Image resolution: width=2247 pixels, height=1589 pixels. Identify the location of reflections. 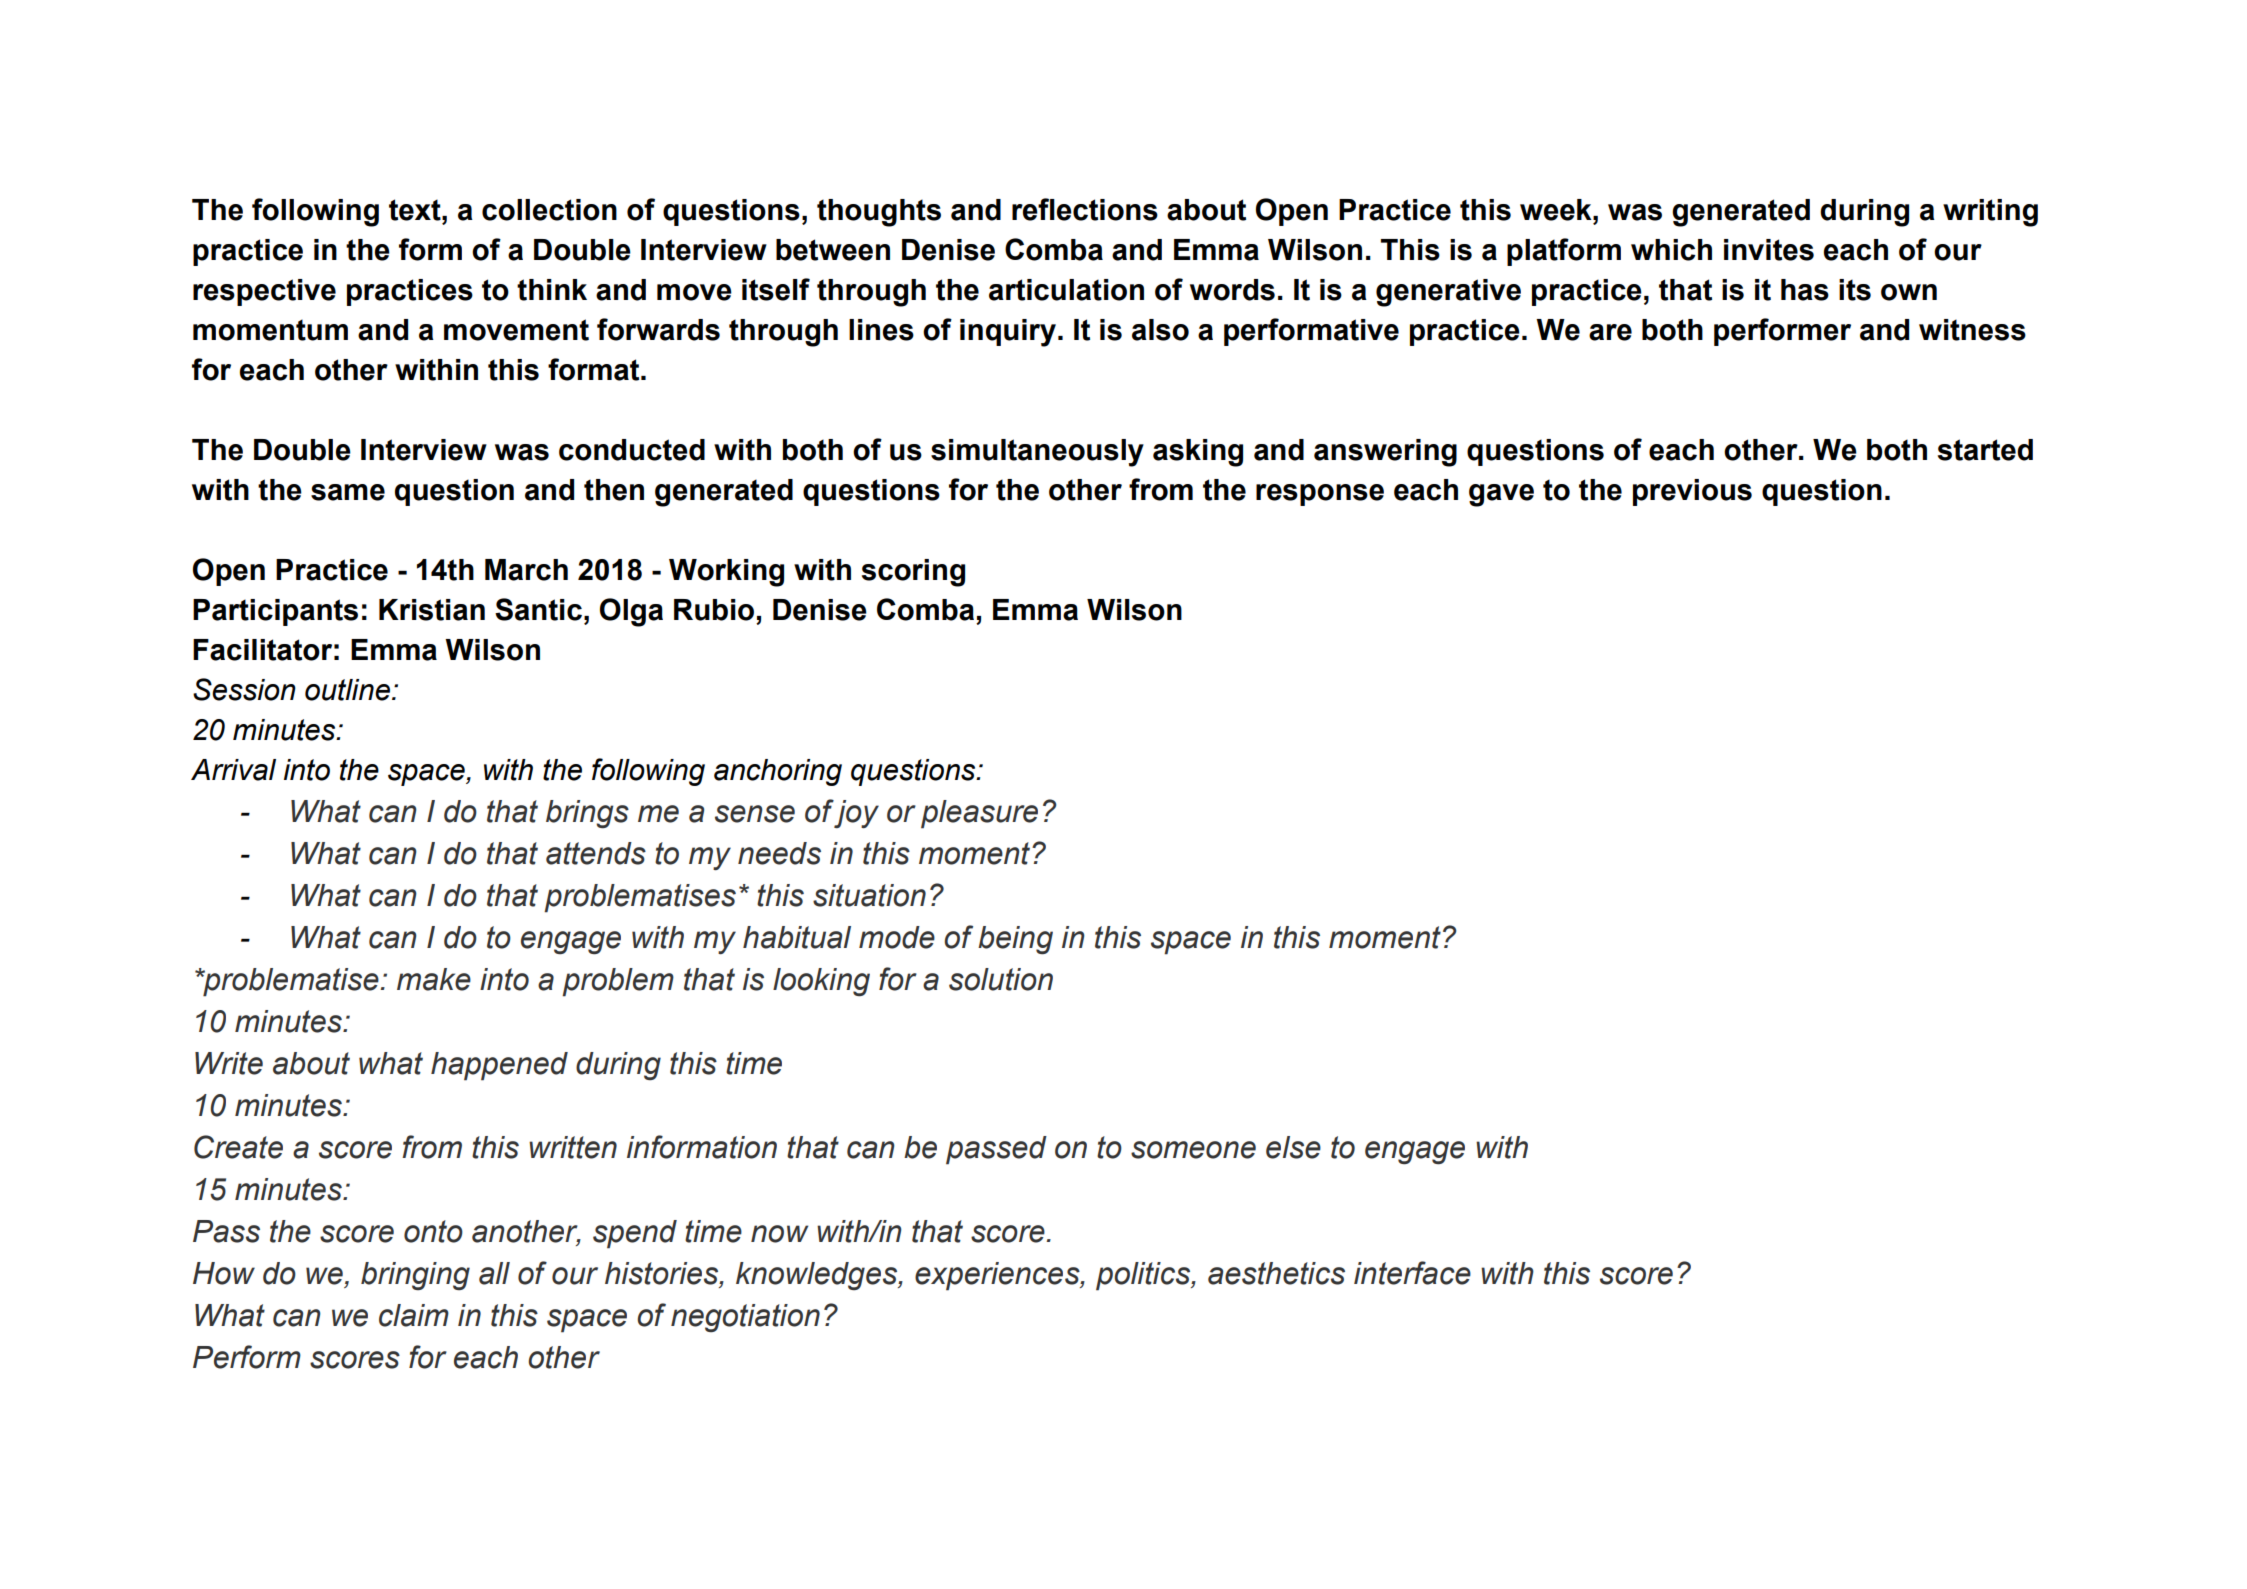
(1085, 209).
